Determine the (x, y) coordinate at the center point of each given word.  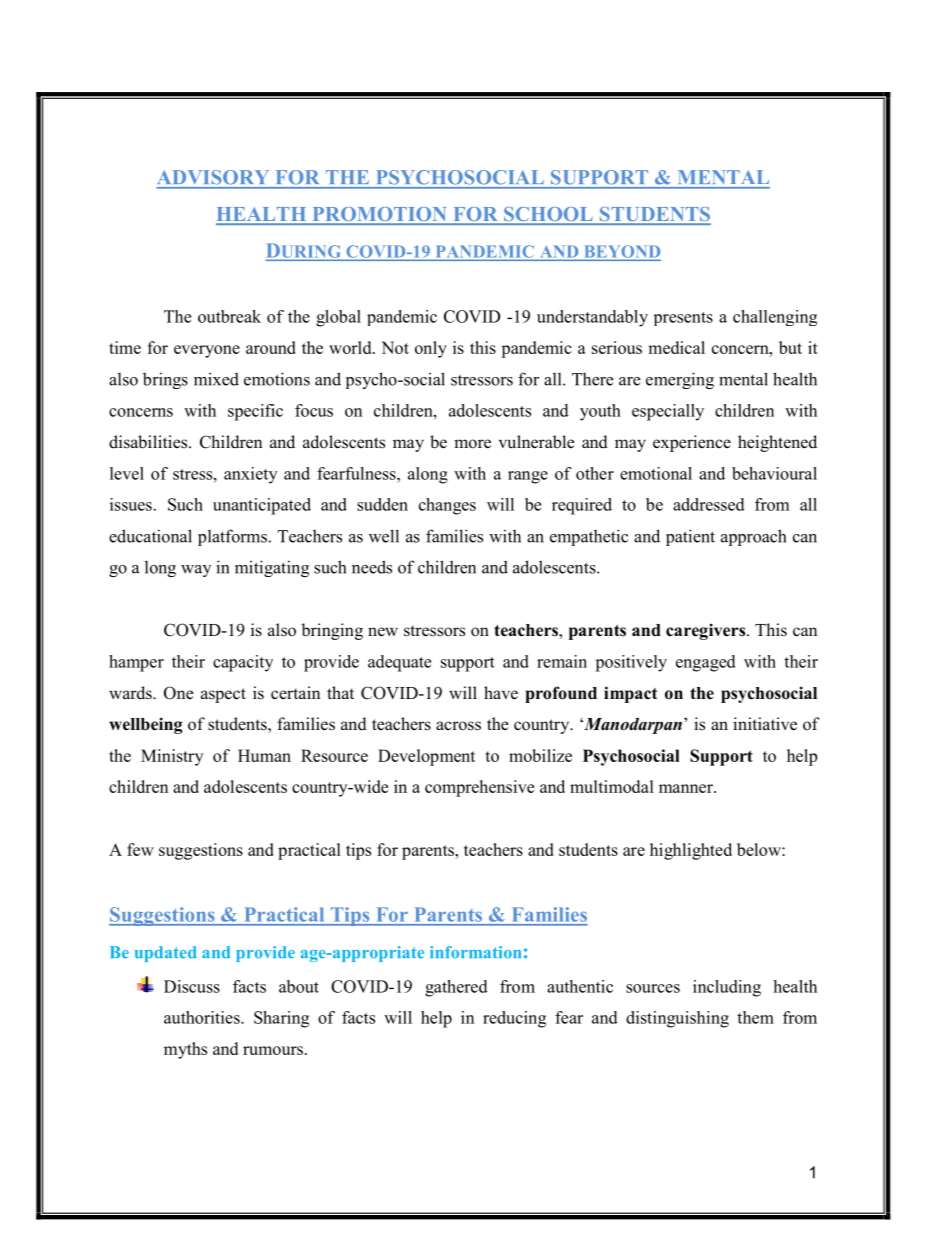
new (383, 632)
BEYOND (621, 252)
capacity (243, 663)
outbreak (229, 316)
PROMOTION (379, 215)
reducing (514, 1019)
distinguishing (677, 1019)
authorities (203, 1017)
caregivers (707, 631)
